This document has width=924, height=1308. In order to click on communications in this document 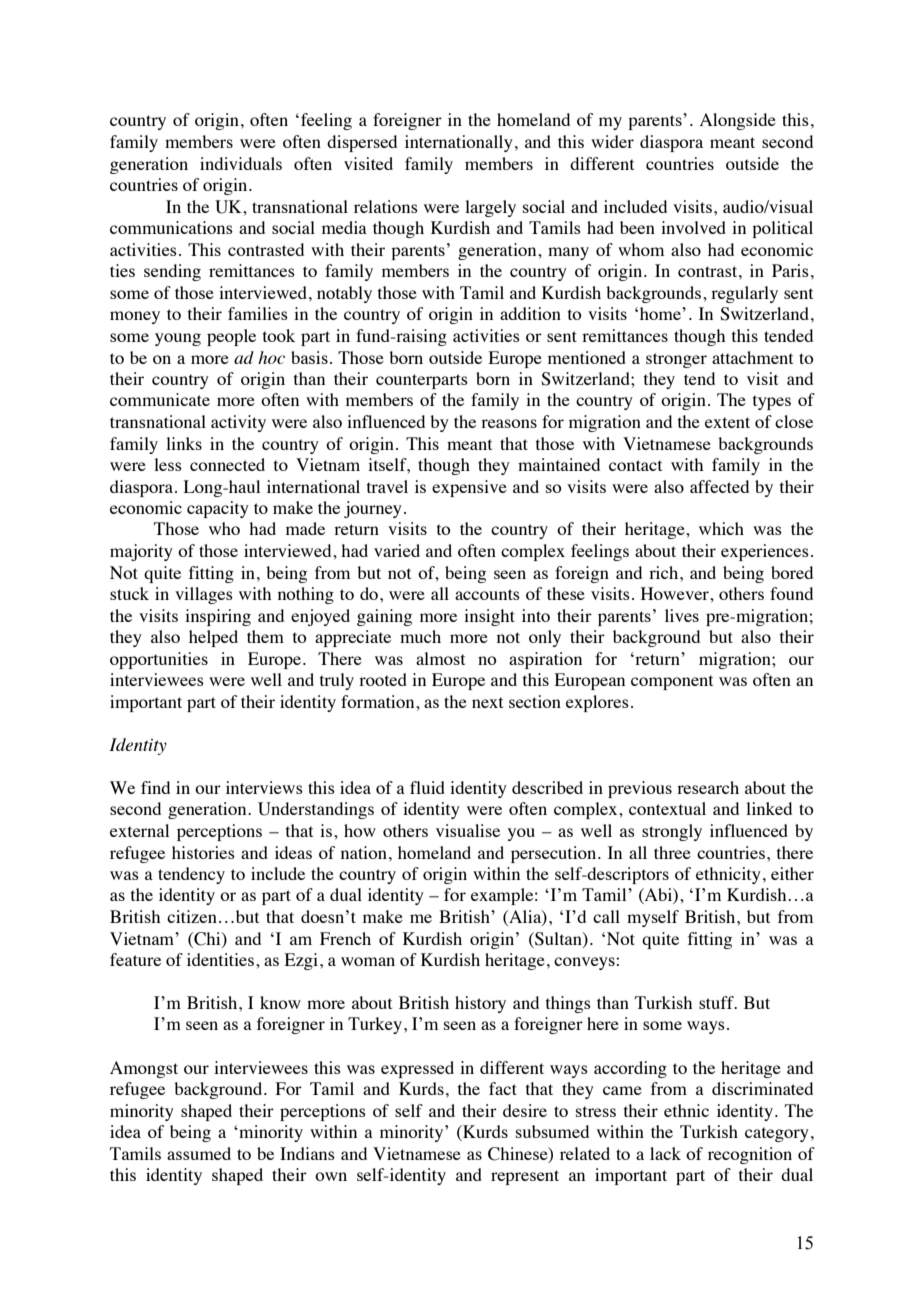, I will do `click(171, 227)`.
